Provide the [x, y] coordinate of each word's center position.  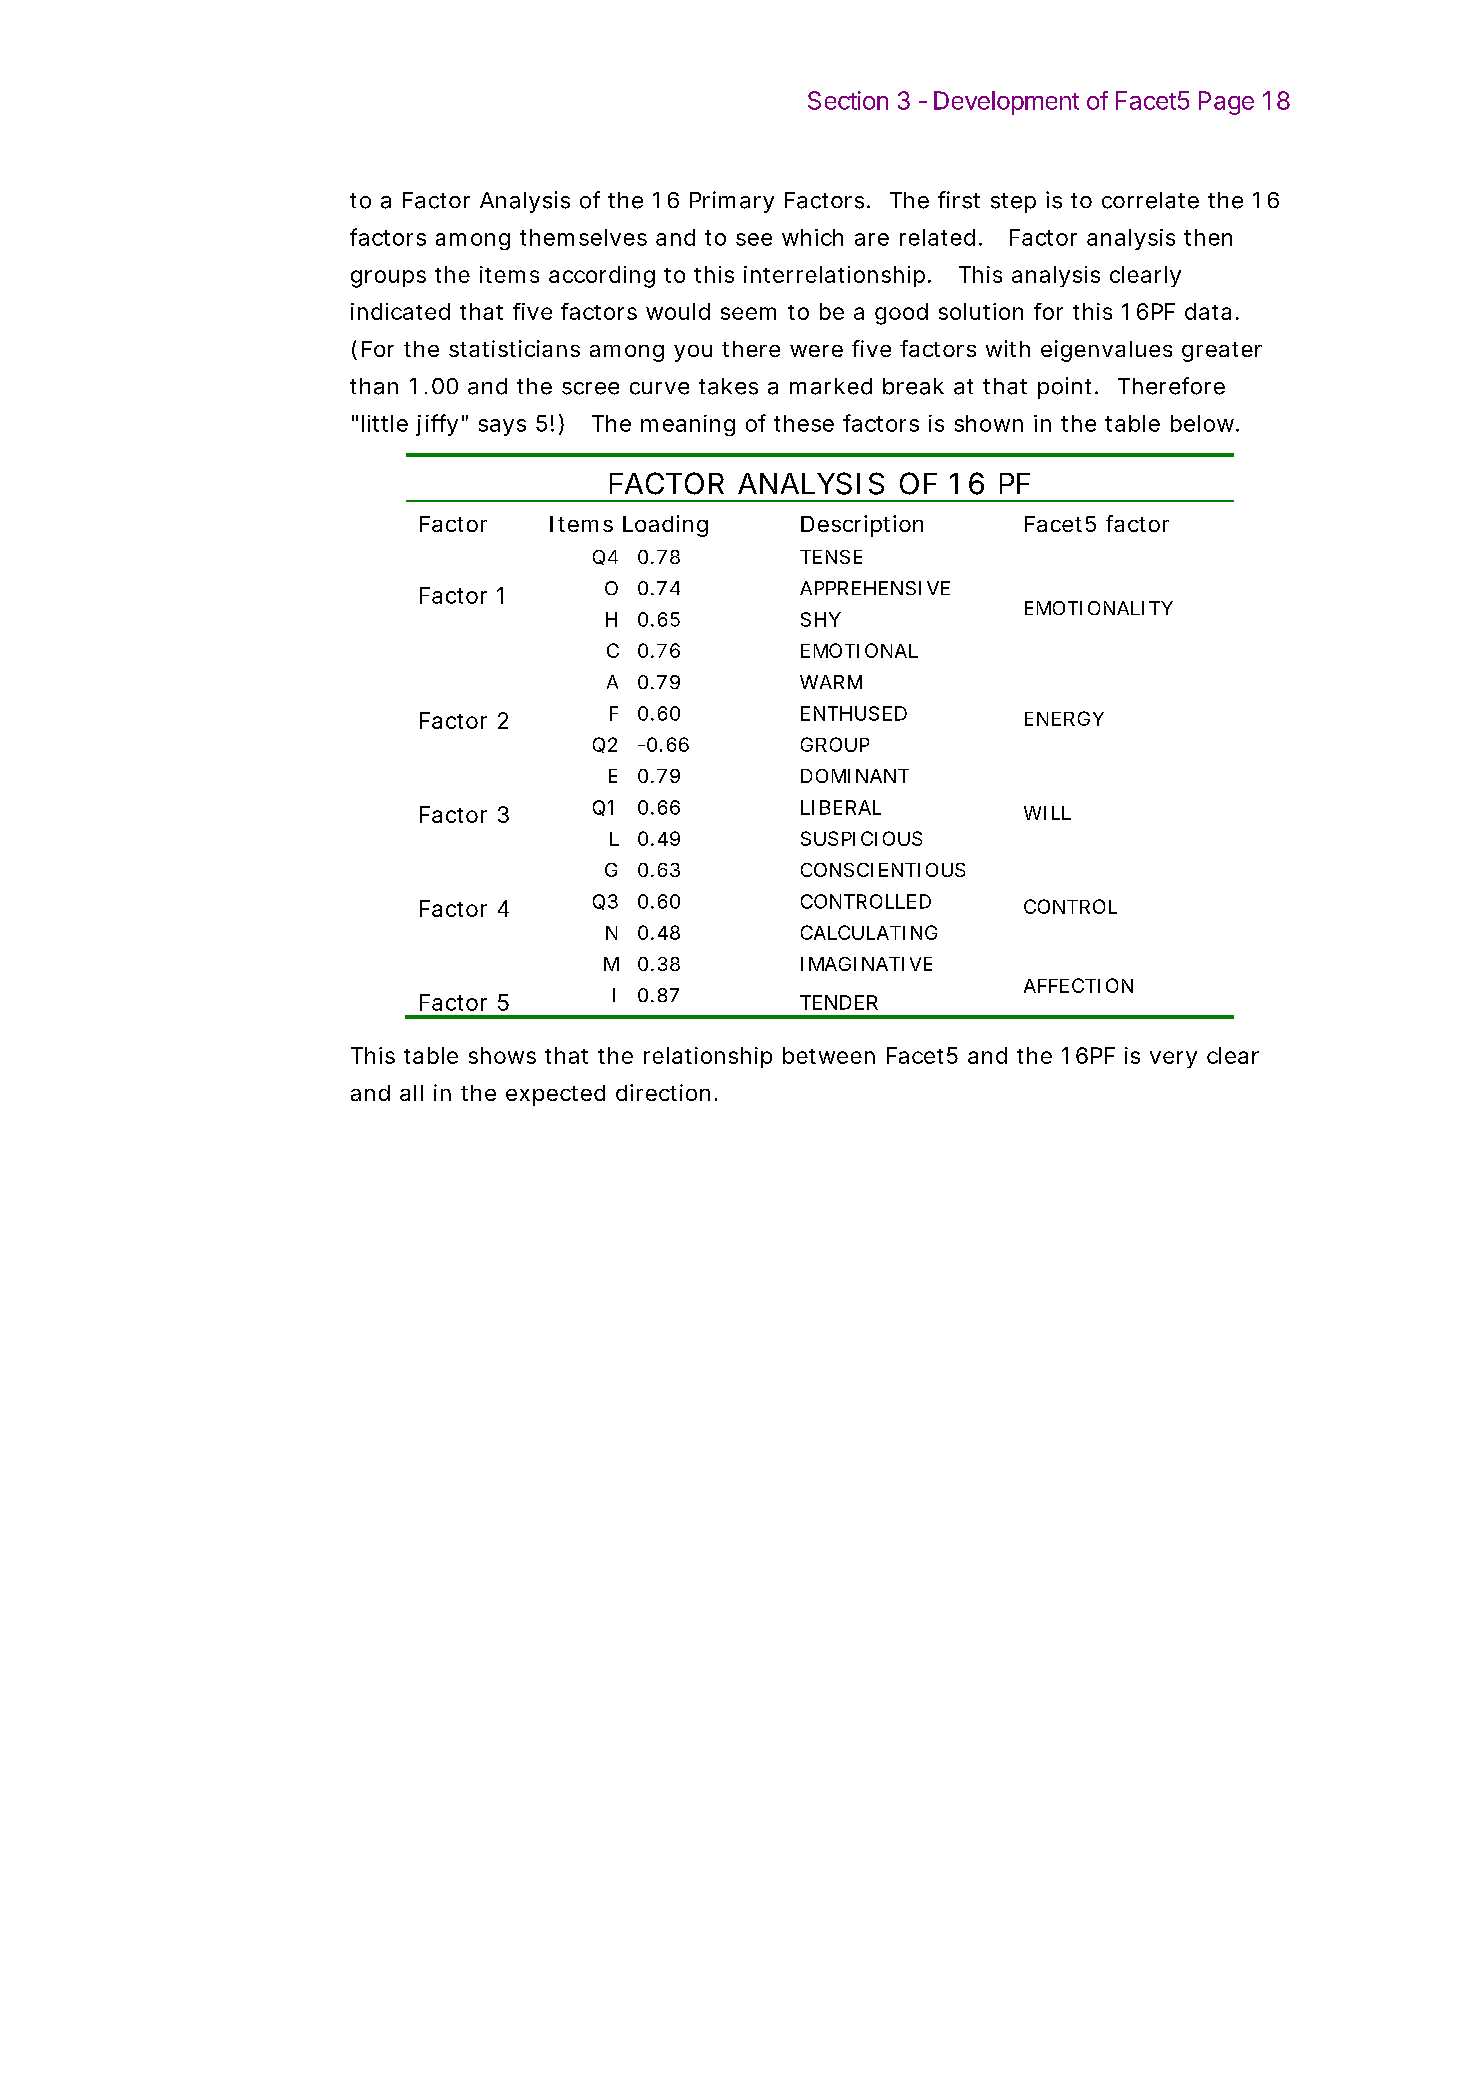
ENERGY [1064, 718]
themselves [583, 237]
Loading [665, 526]
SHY [821, 619]
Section [848, 100]
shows [502, 1055]
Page [1226, 103]
